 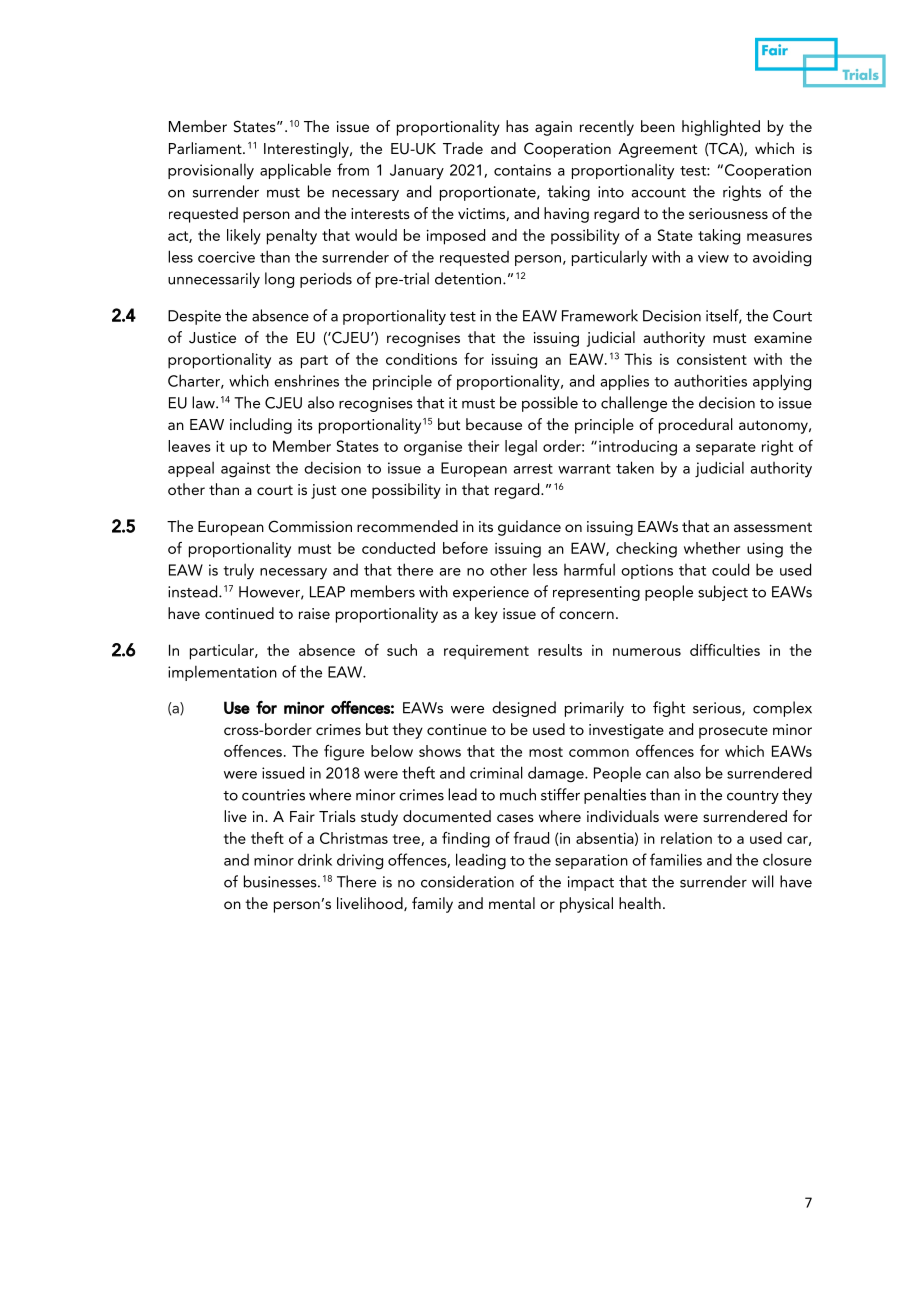 What do you see at coordinates (721, 128) in the screenshot?
I see `highlighted` at bounding box center [721, 128].
